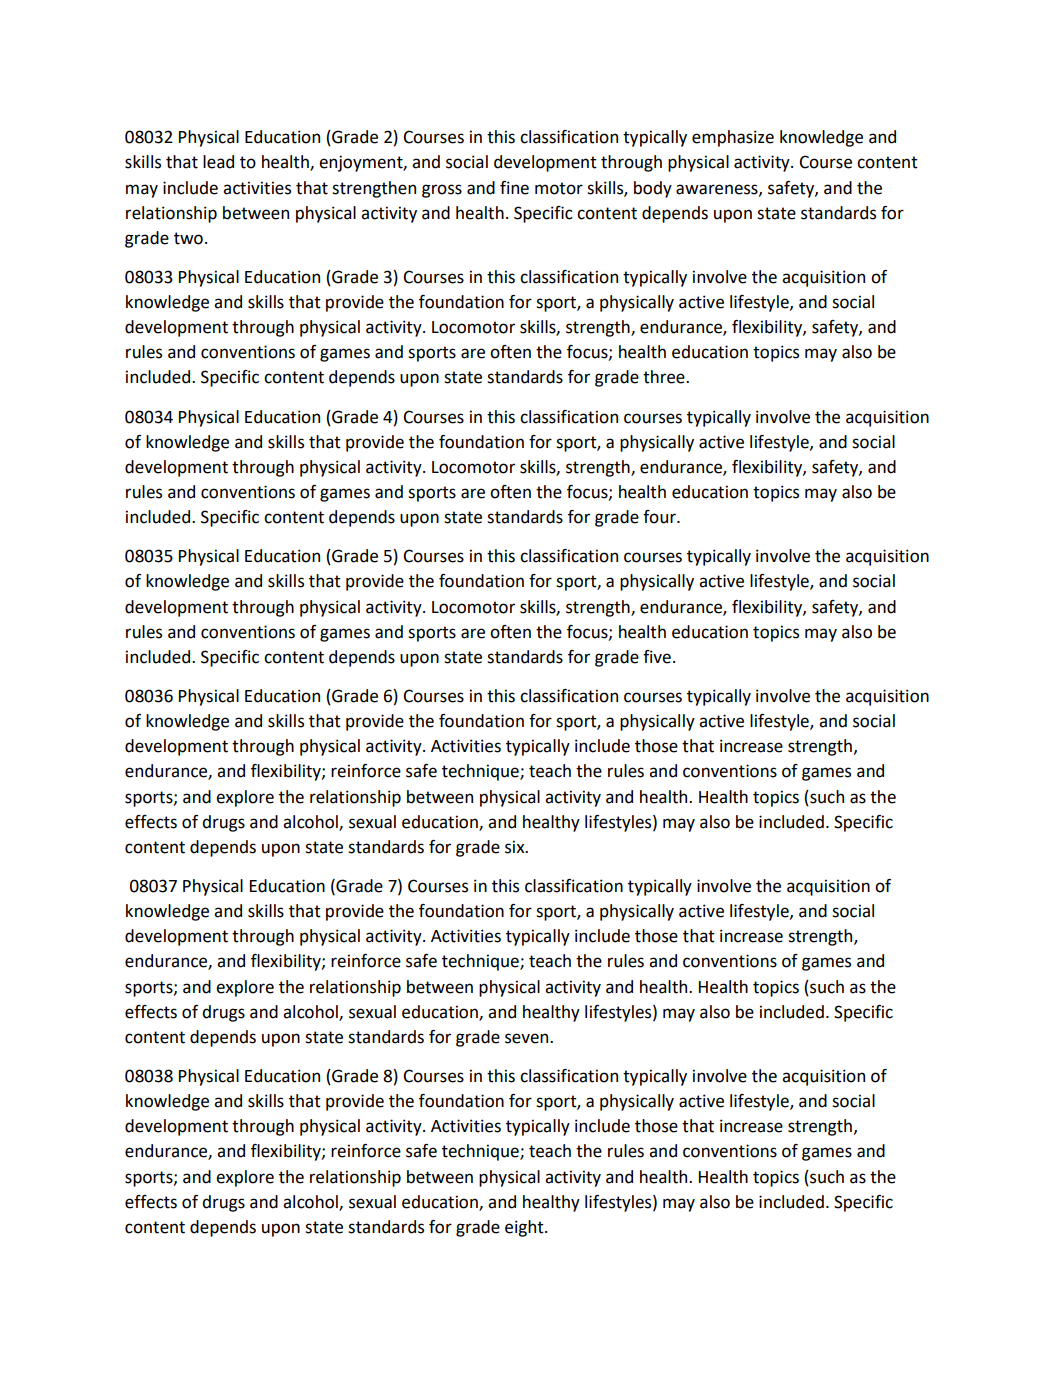 The width and height of the screenshot is (1062, 1375). I want to click on gross, so click(442, 191).
